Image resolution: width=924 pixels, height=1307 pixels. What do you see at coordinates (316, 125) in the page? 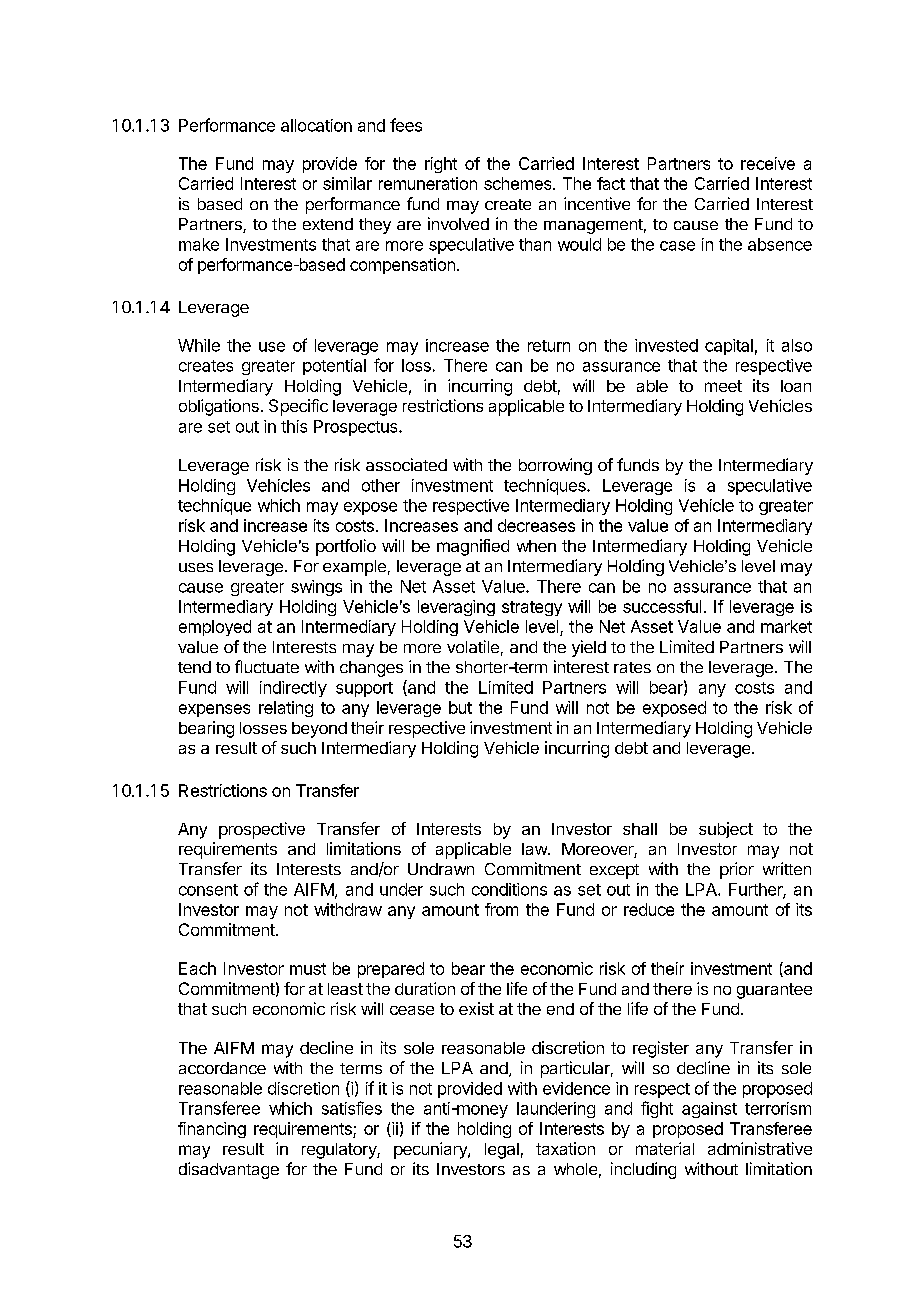
I see `allocation` at bounding box center [316, 125].
